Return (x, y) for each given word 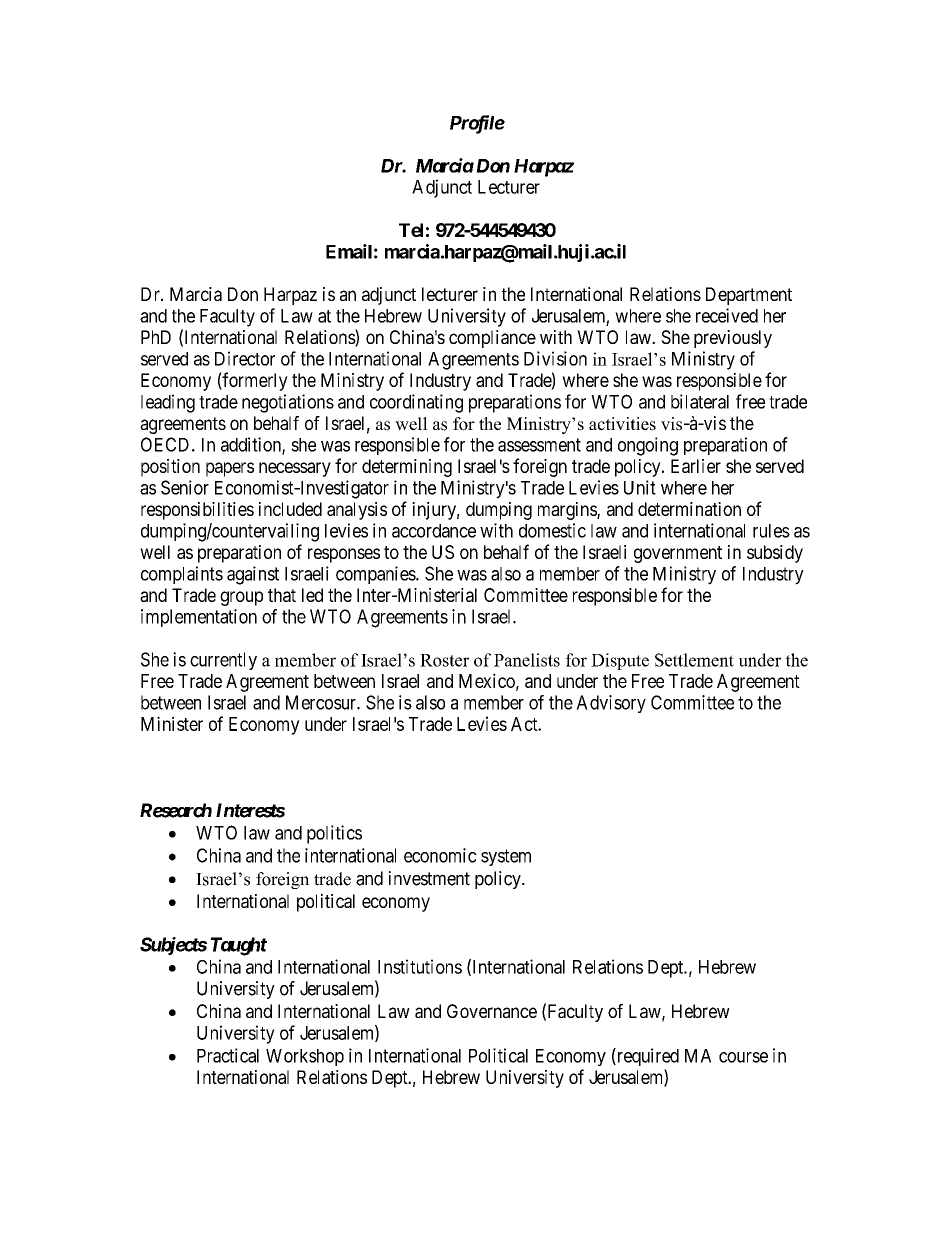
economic (440, 855)
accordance (434, 531)
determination (689, 509)
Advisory (611, 704)
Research (176, 810)
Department (749, 296)
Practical (228, 1055)
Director (245, 358)
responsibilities (197, 511)
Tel (411, 230)
